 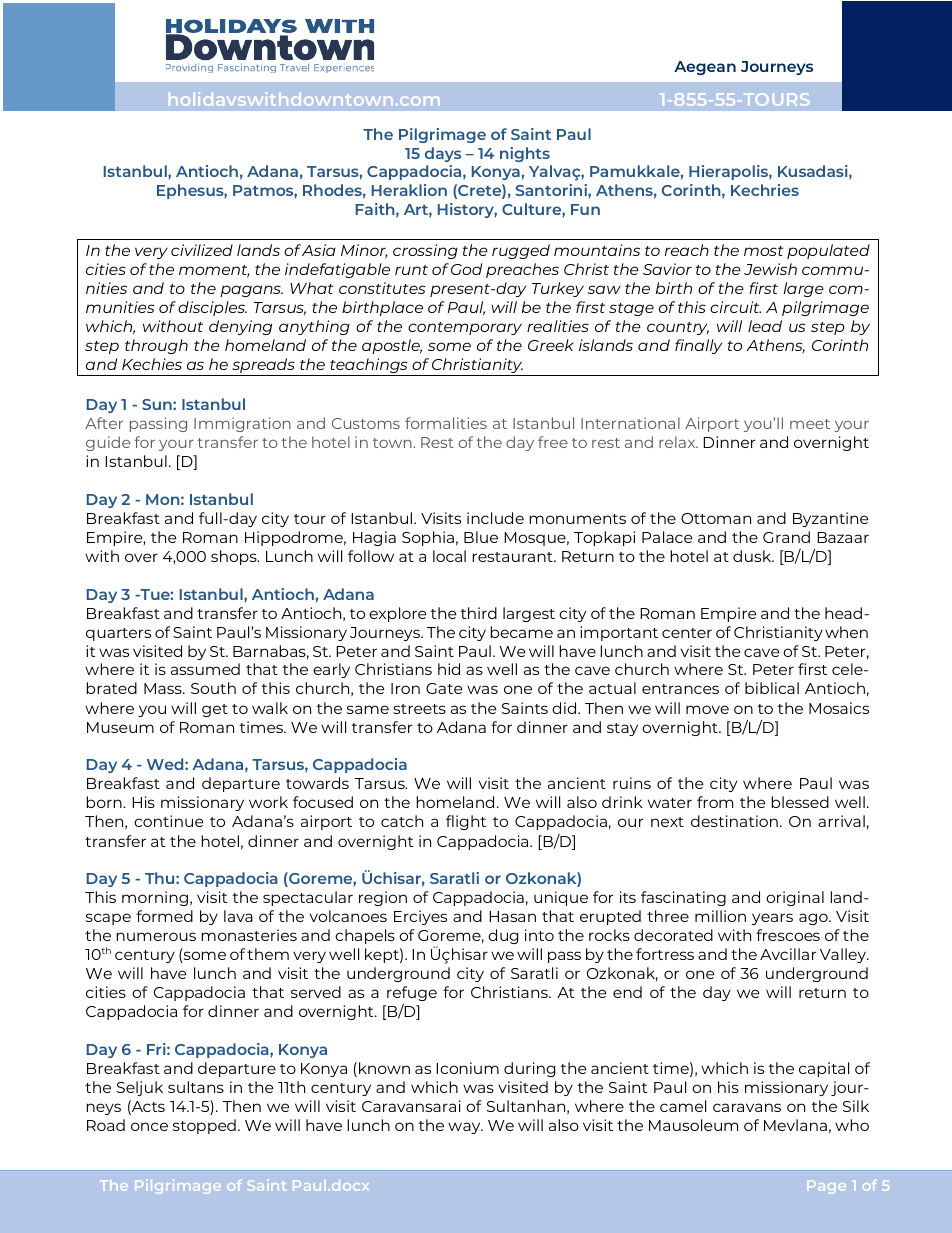 What do you see at coordinates (800, 802) in the document?
I see `blessed` at bounding box center [800, 802].
